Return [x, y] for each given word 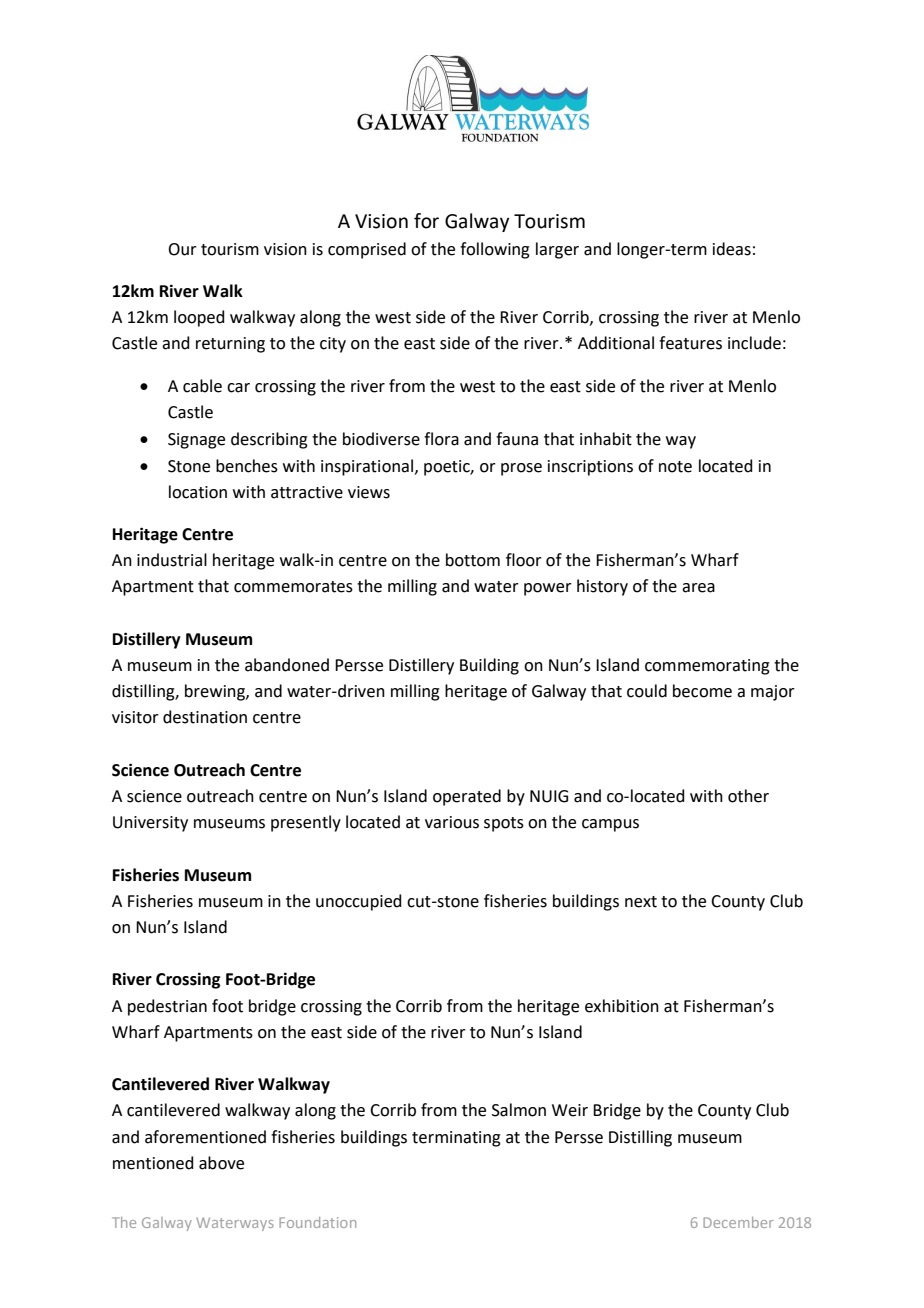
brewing [216, 692]
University [150, 824]
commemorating [707, 667]
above [221, 1163]
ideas [732, 249]
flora [441, 439]
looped [199, 318]
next [641, 902]
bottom [473, 560]
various [452, 822]
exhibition [622, 1006]
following [495, 250]
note [675, 467]
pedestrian [167, 1007]
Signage [196, 441]
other [748, 796]
